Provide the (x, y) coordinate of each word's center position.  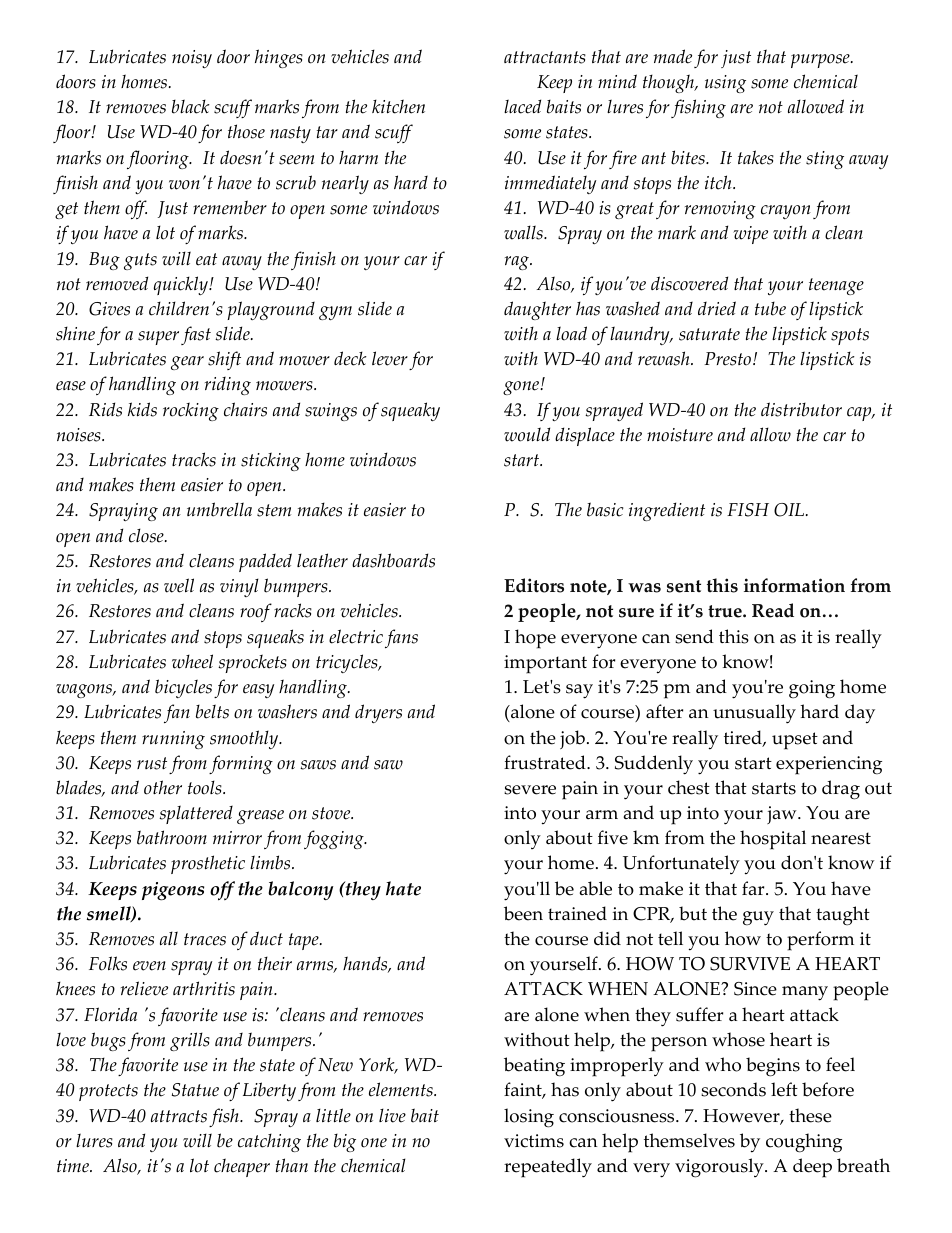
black (191, 106)
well (179, 585)
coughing (804, 1143)
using (725, 84)
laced (522, 106)
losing (529, 1118)
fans (401, 638)
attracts (179, 1116)
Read (773, 610)
